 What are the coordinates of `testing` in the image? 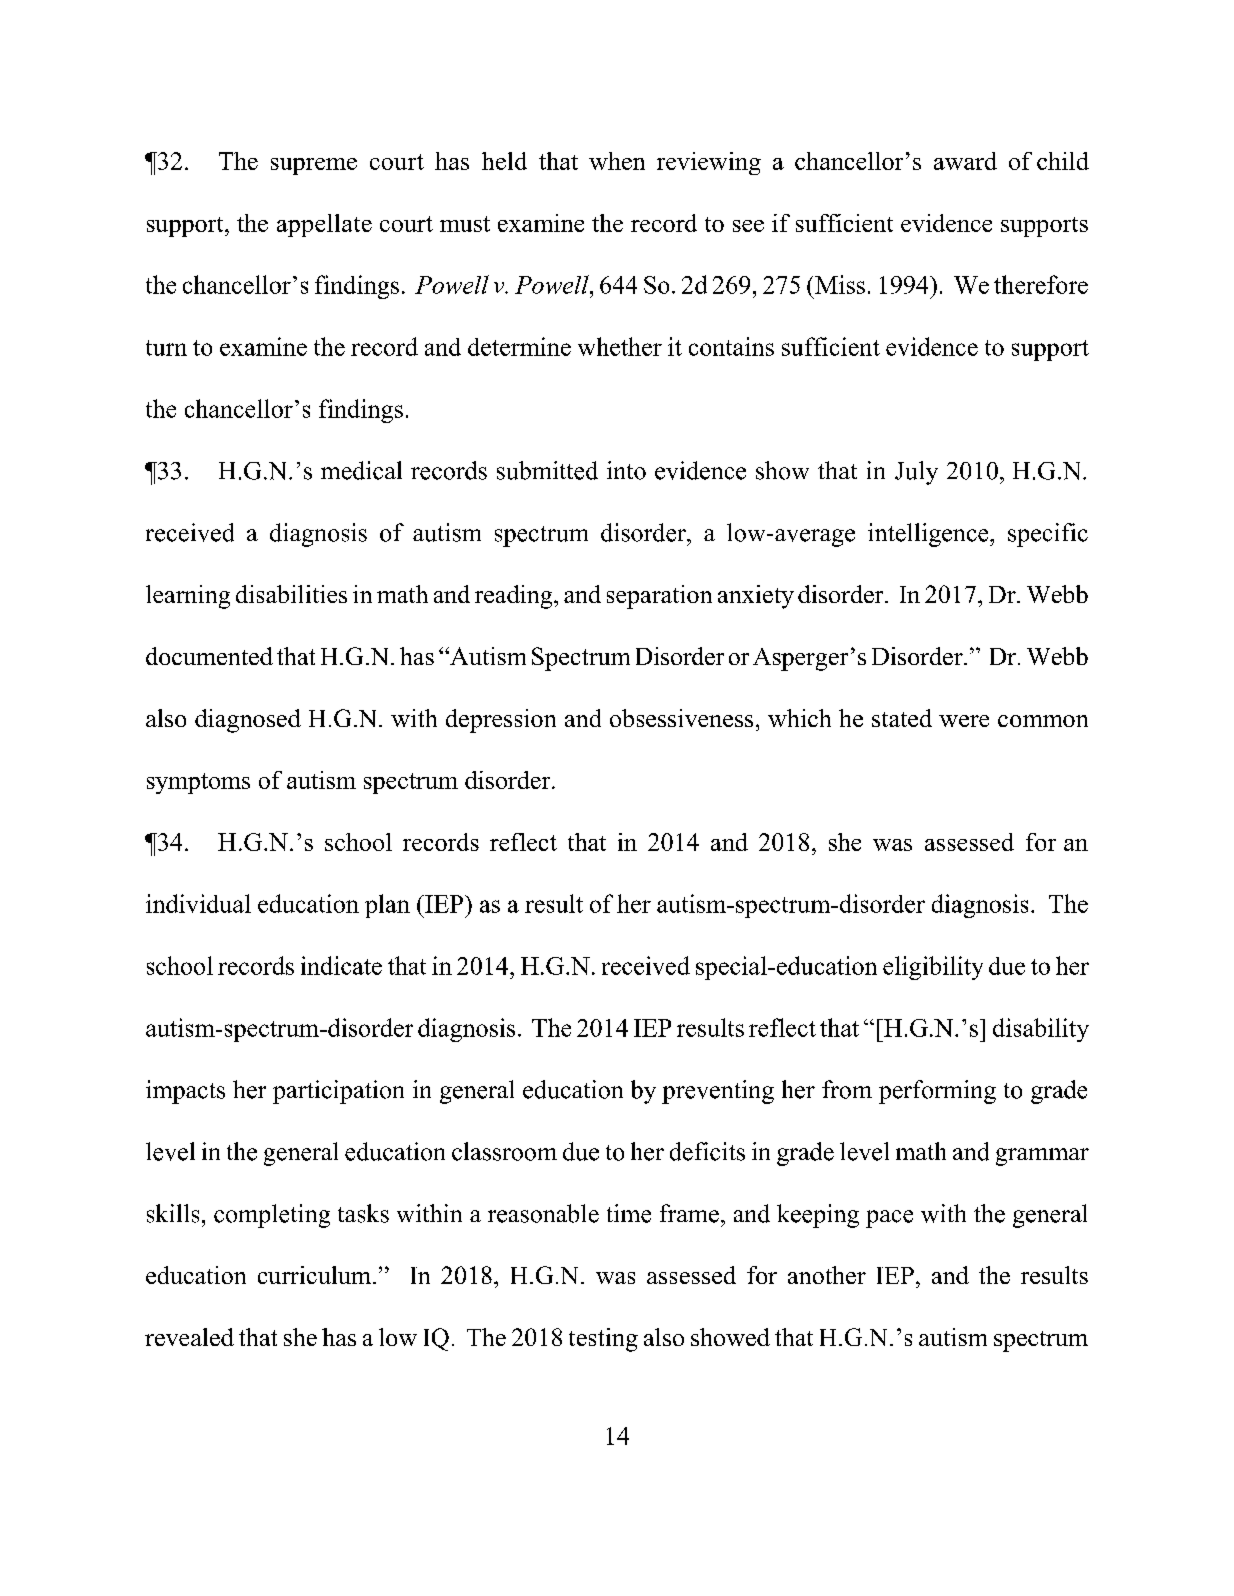 It's located at (603, 1340).
